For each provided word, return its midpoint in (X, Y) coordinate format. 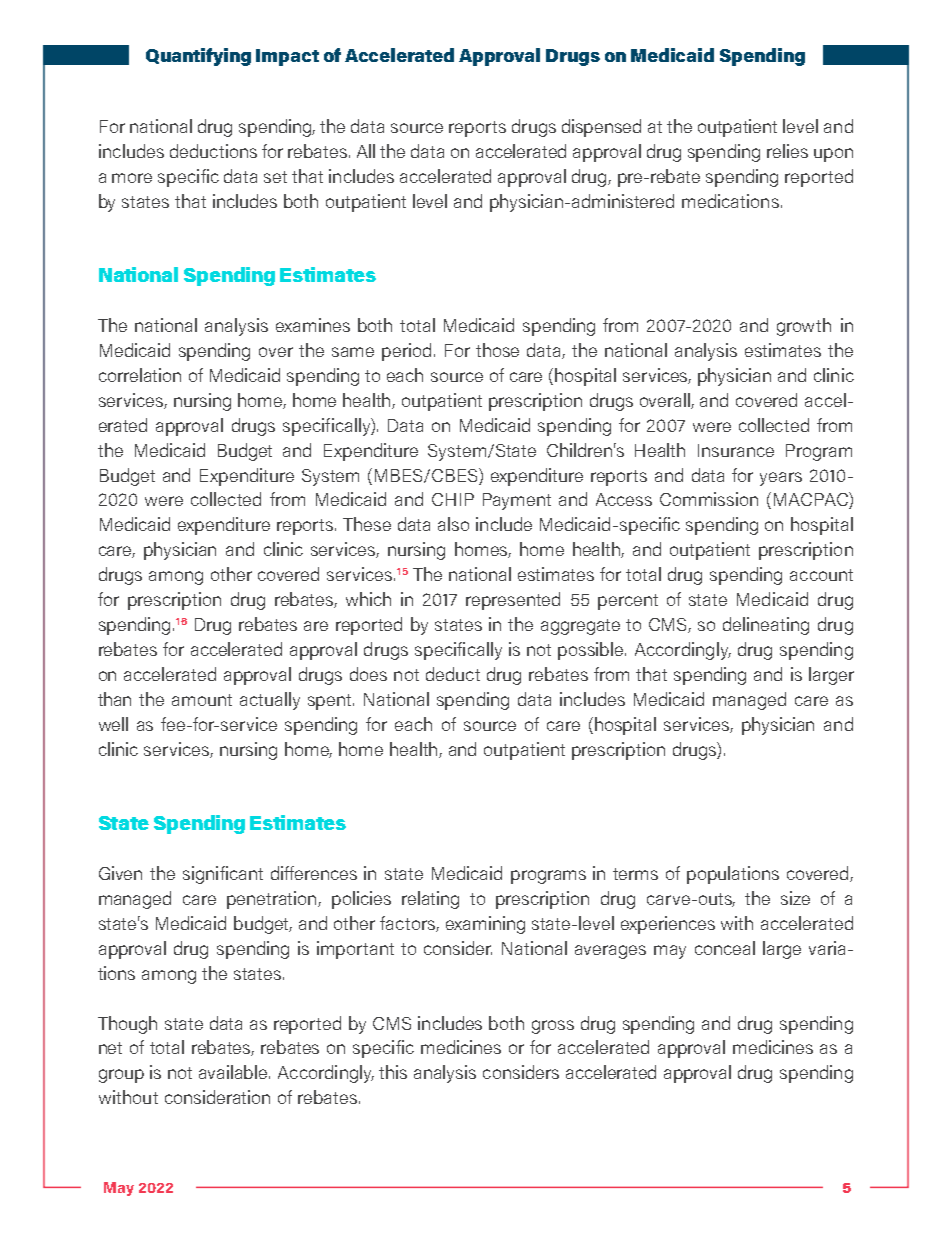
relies (787, 151)
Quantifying (198, 57)
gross (553, 1027)
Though (127, 1025)
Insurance (736, 450)
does (368, 674)
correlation (140, 375)
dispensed (601, 128)
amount (202, 700)
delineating (766, 626)
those (497, 350)
